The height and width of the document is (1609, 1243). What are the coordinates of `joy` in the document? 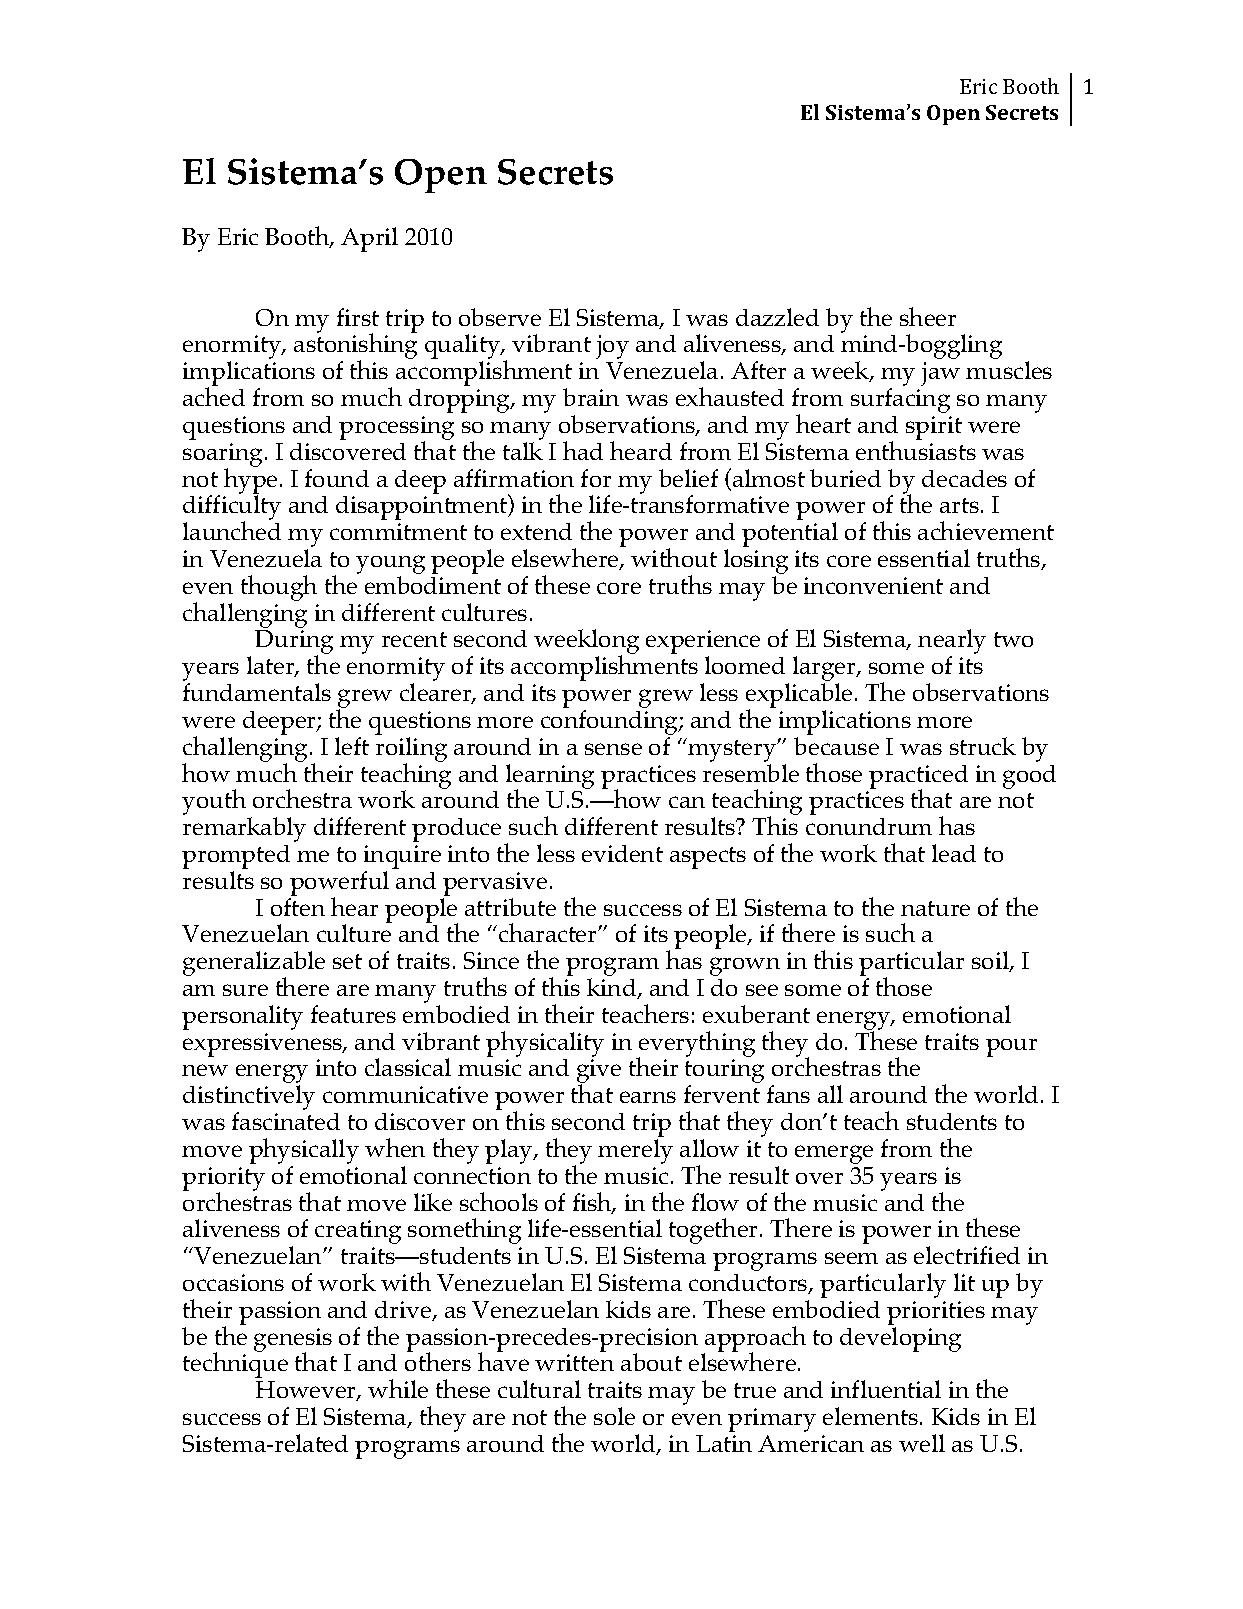 It's located at (612, 347).
